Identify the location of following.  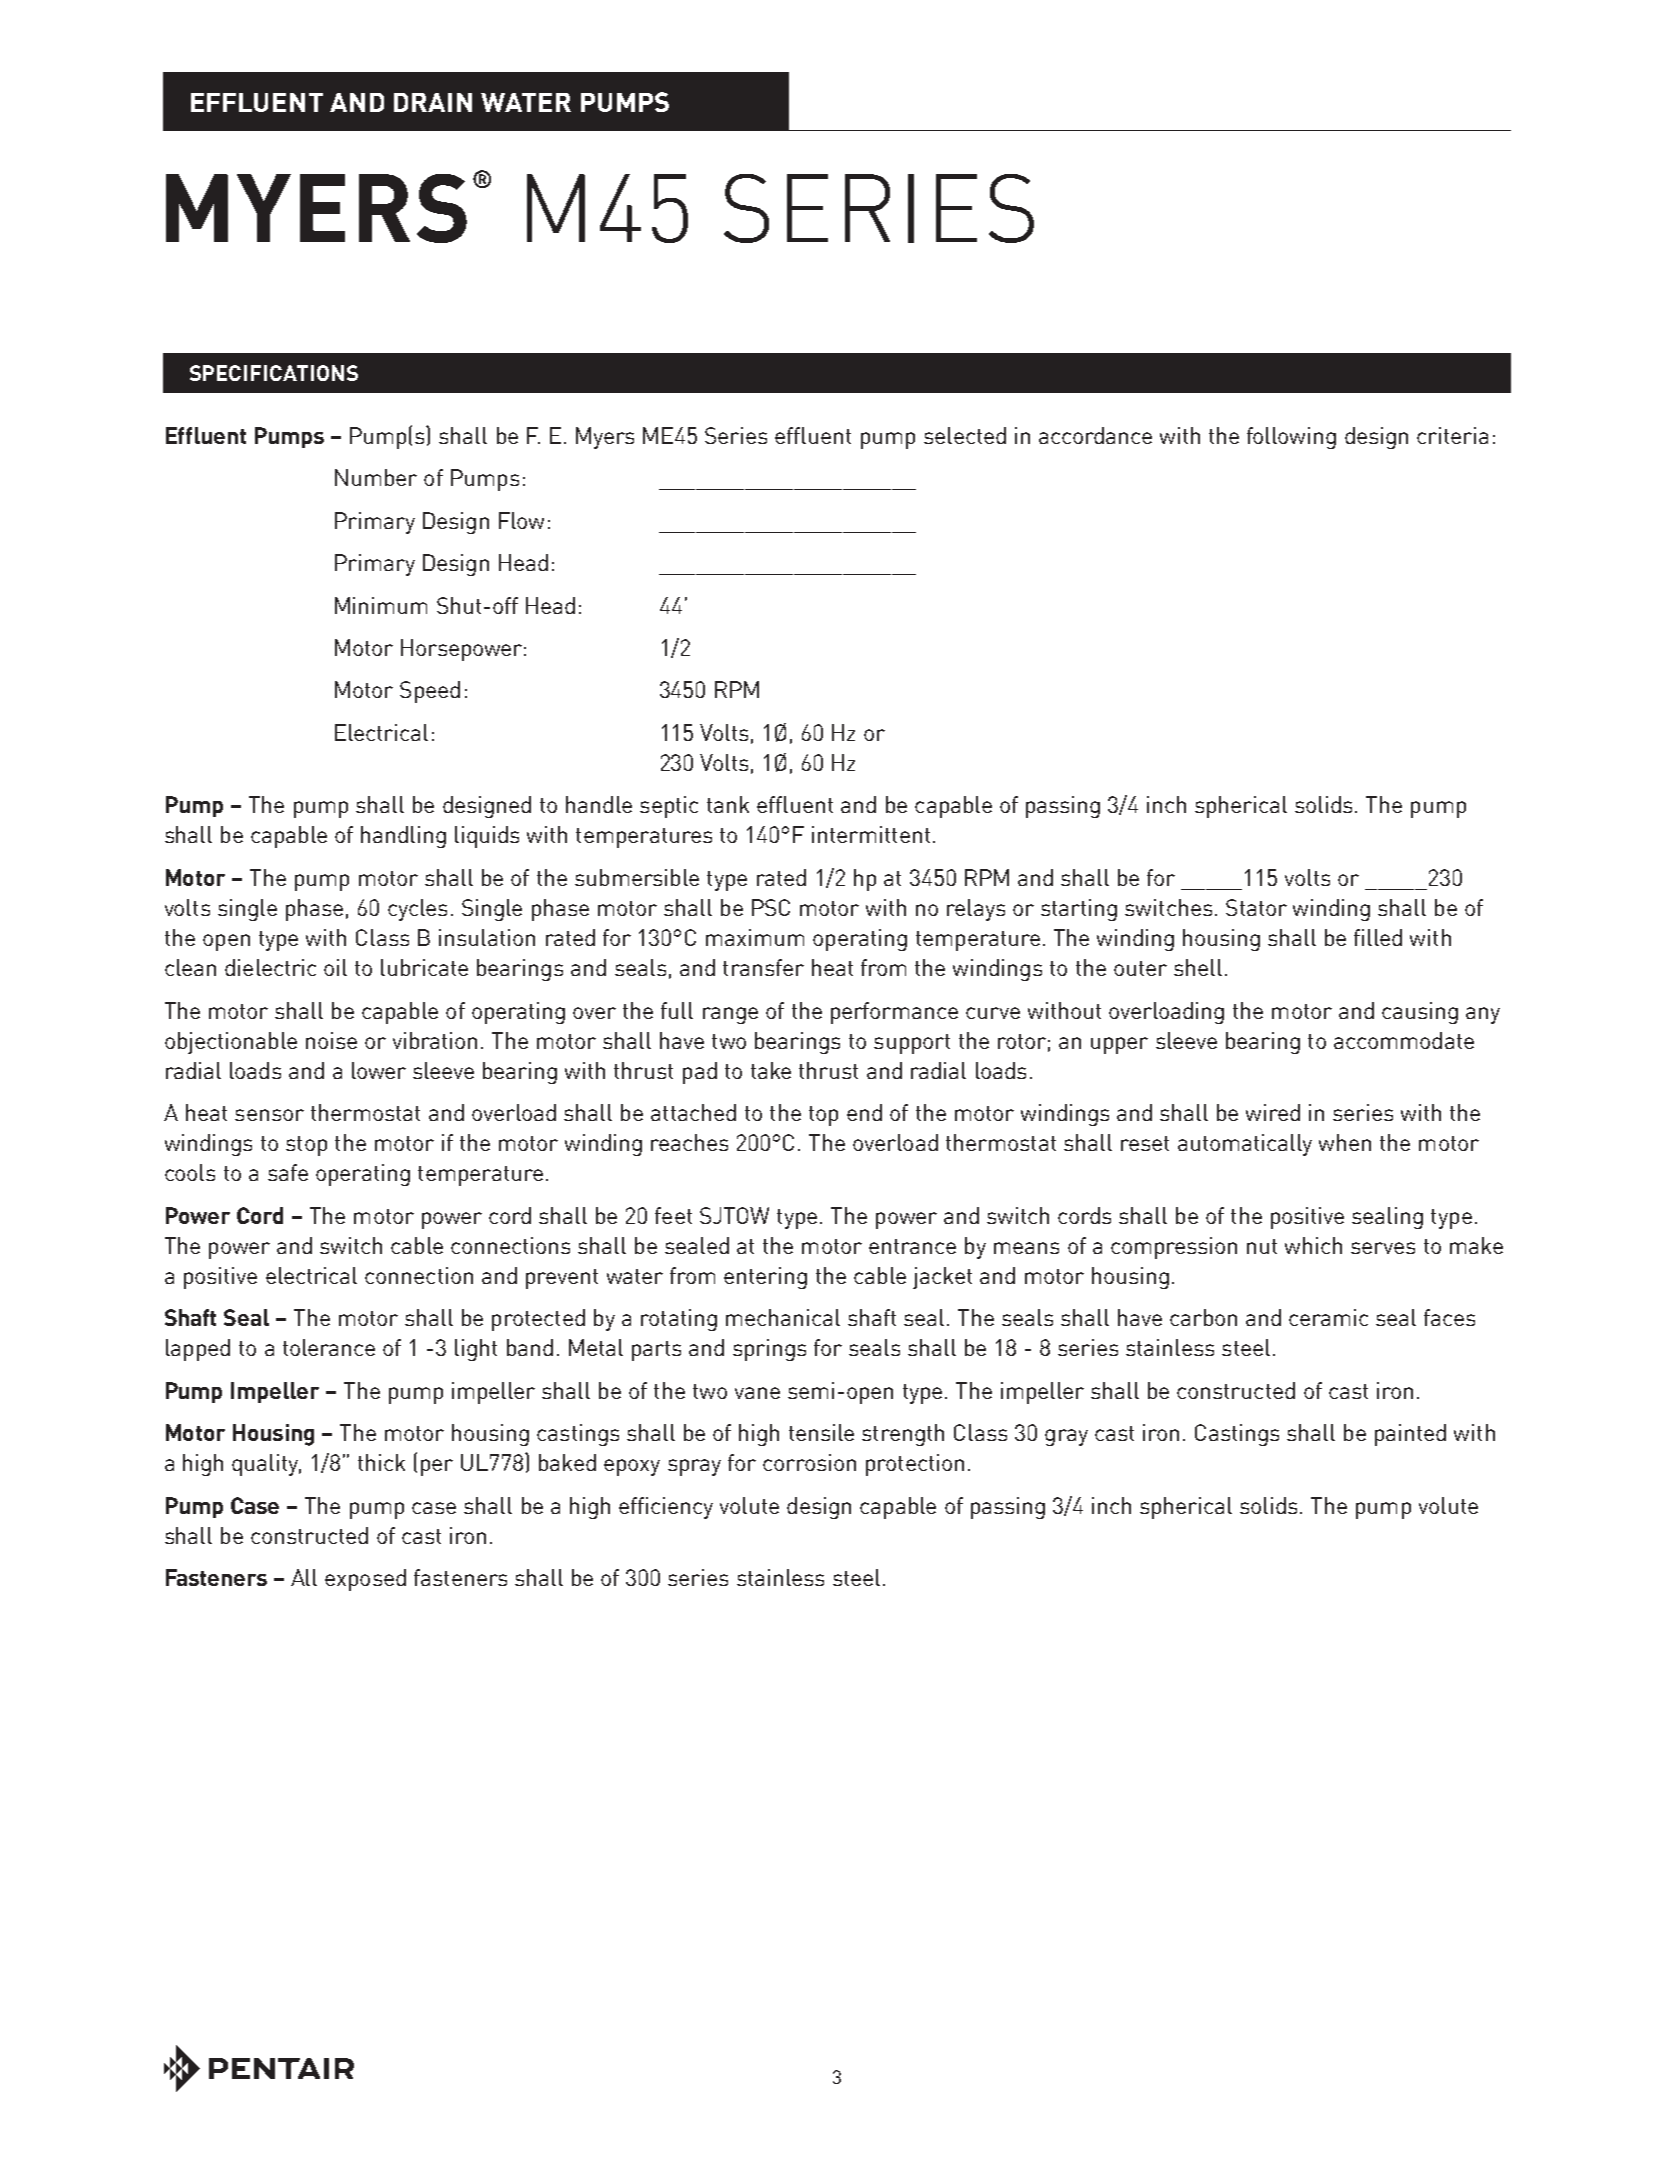
(1291, 438).
